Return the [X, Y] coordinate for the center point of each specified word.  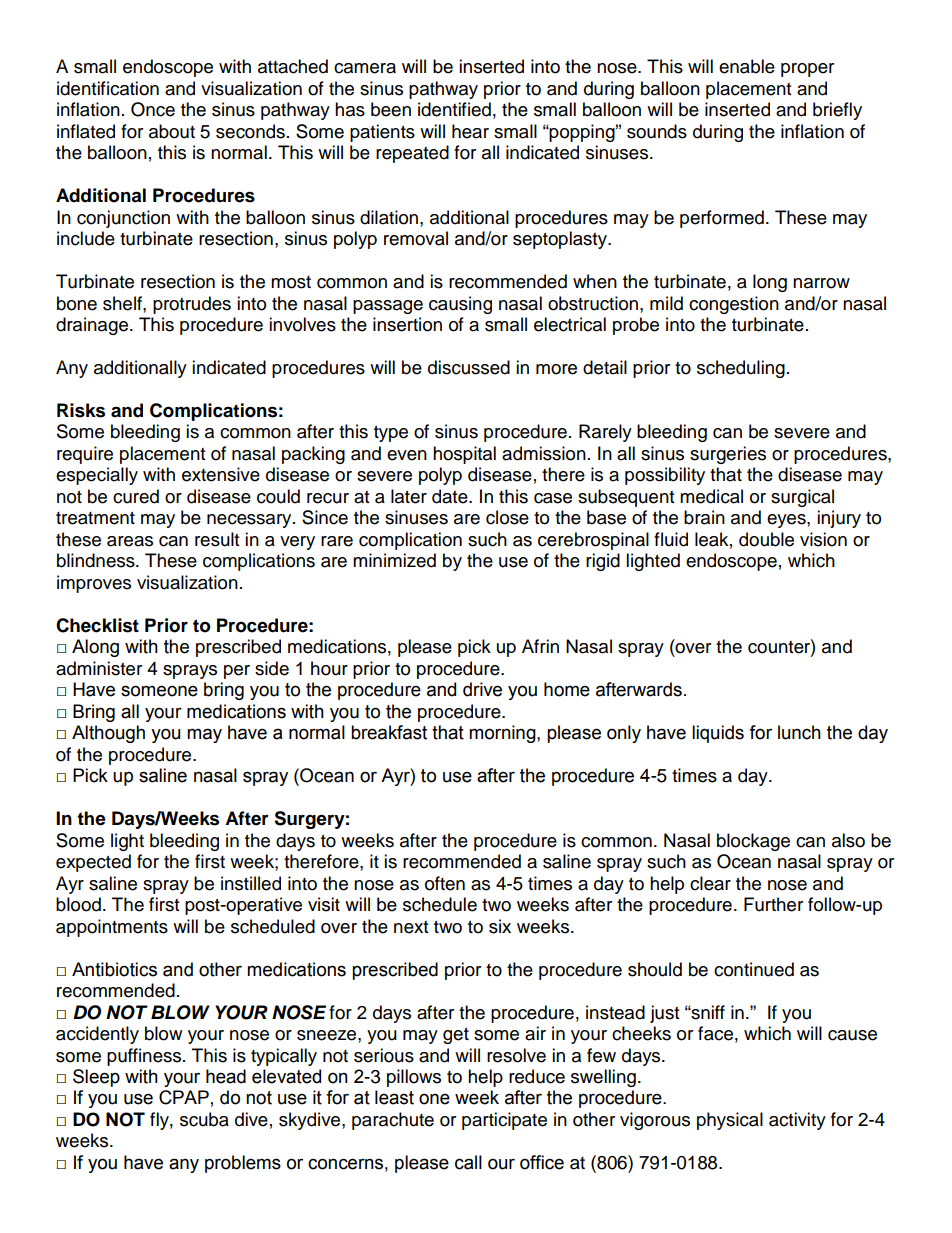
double [766, 539]
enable [747, 66]
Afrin [540, 646]
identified [454, 109]
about [172, 131]
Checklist [97, 625]
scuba [204, 1119]
